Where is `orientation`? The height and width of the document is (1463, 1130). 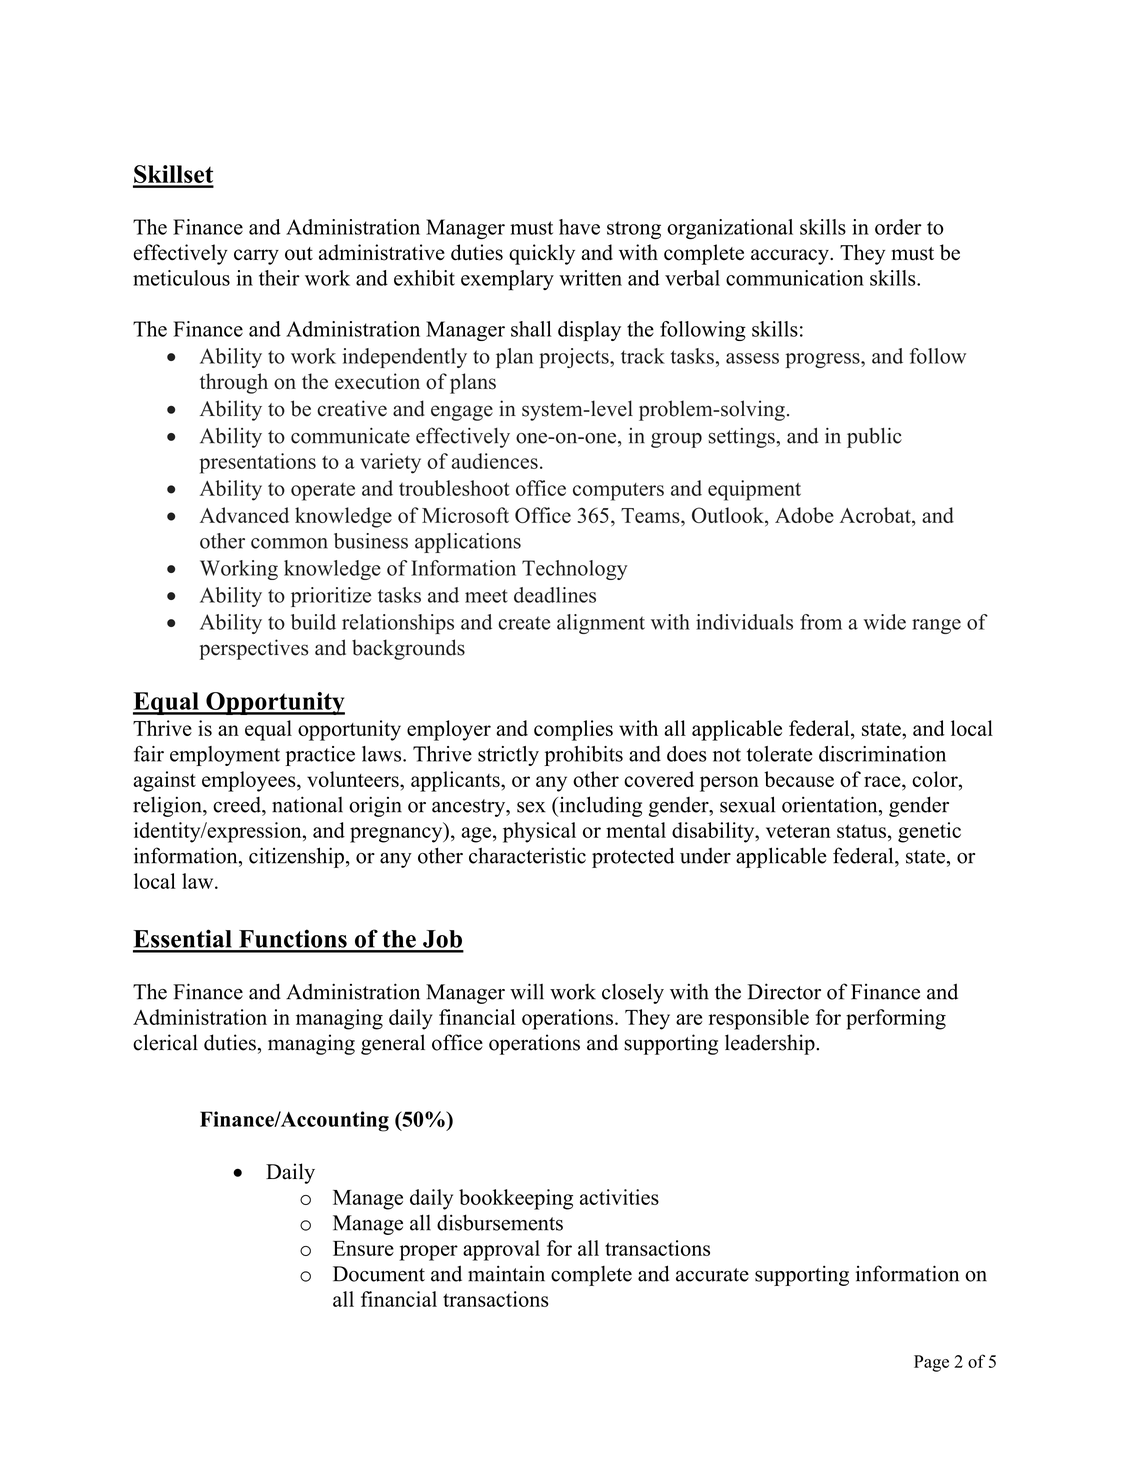
orientation is located at coordinates (831, 804).
